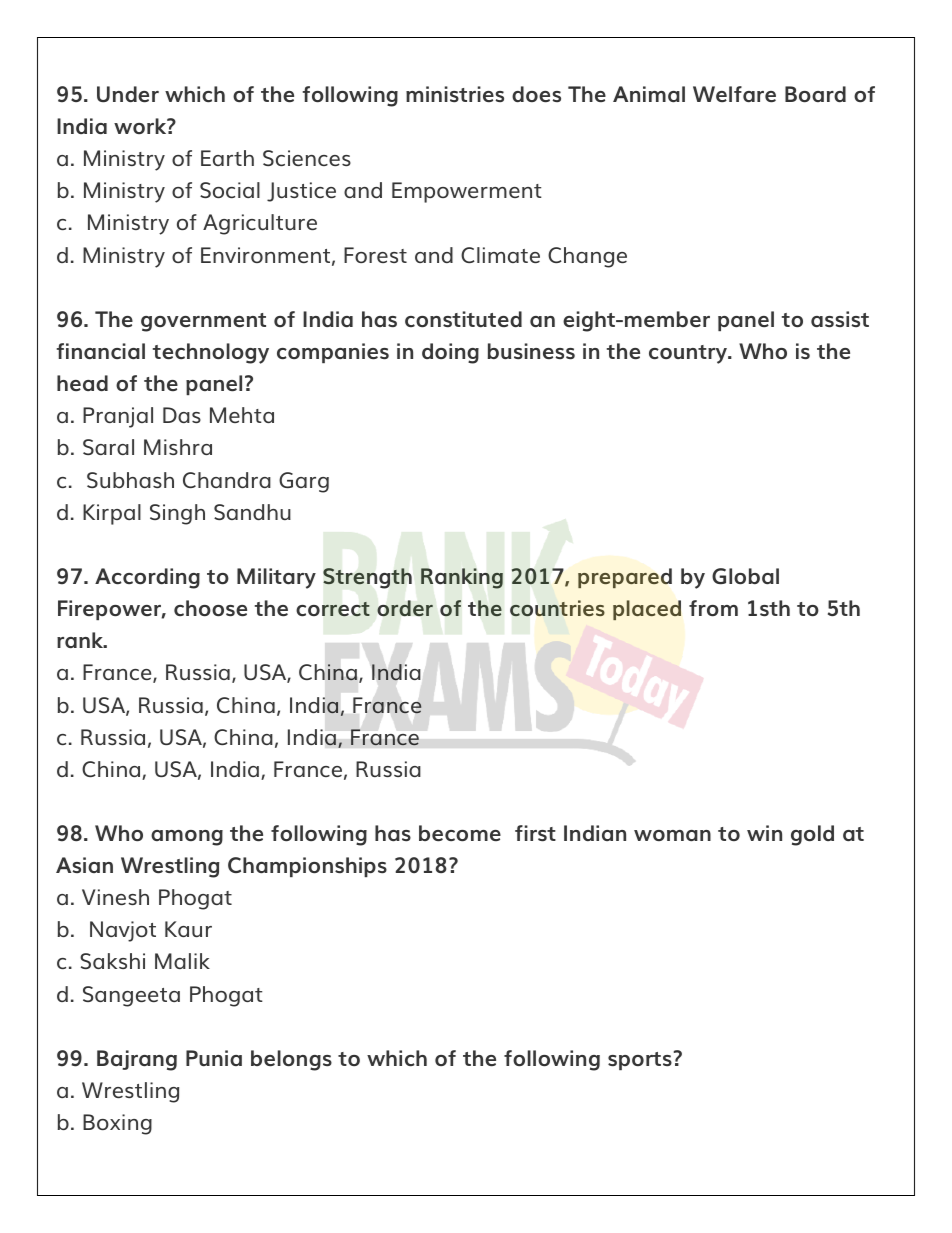 Image resolution: width=952 pixels, height=1233 pixels. Describe the element at coordinates (117, 1124) in the document. I see `Boxing` at that location.
